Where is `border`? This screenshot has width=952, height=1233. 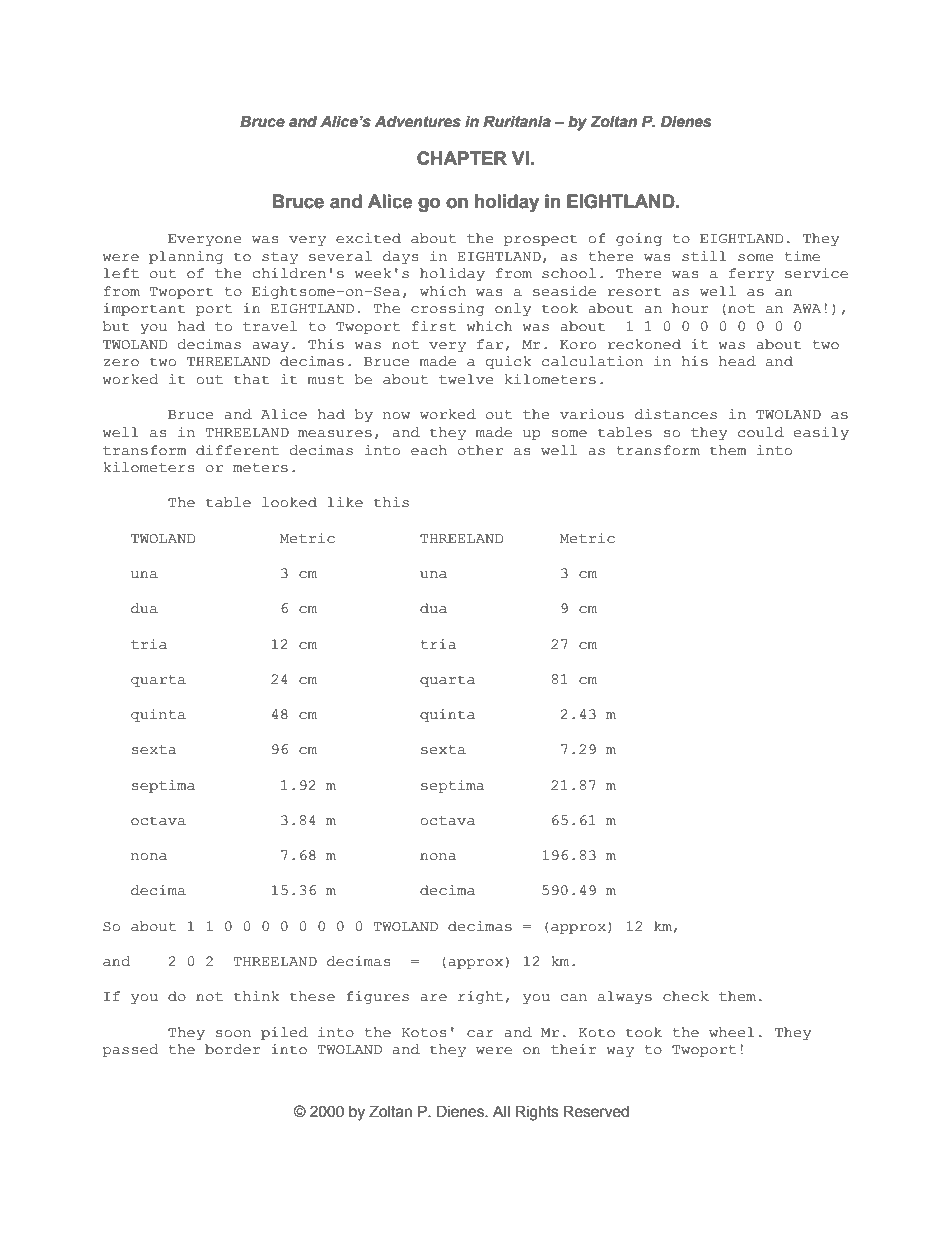
border is located at coordinates (232, 1049).
